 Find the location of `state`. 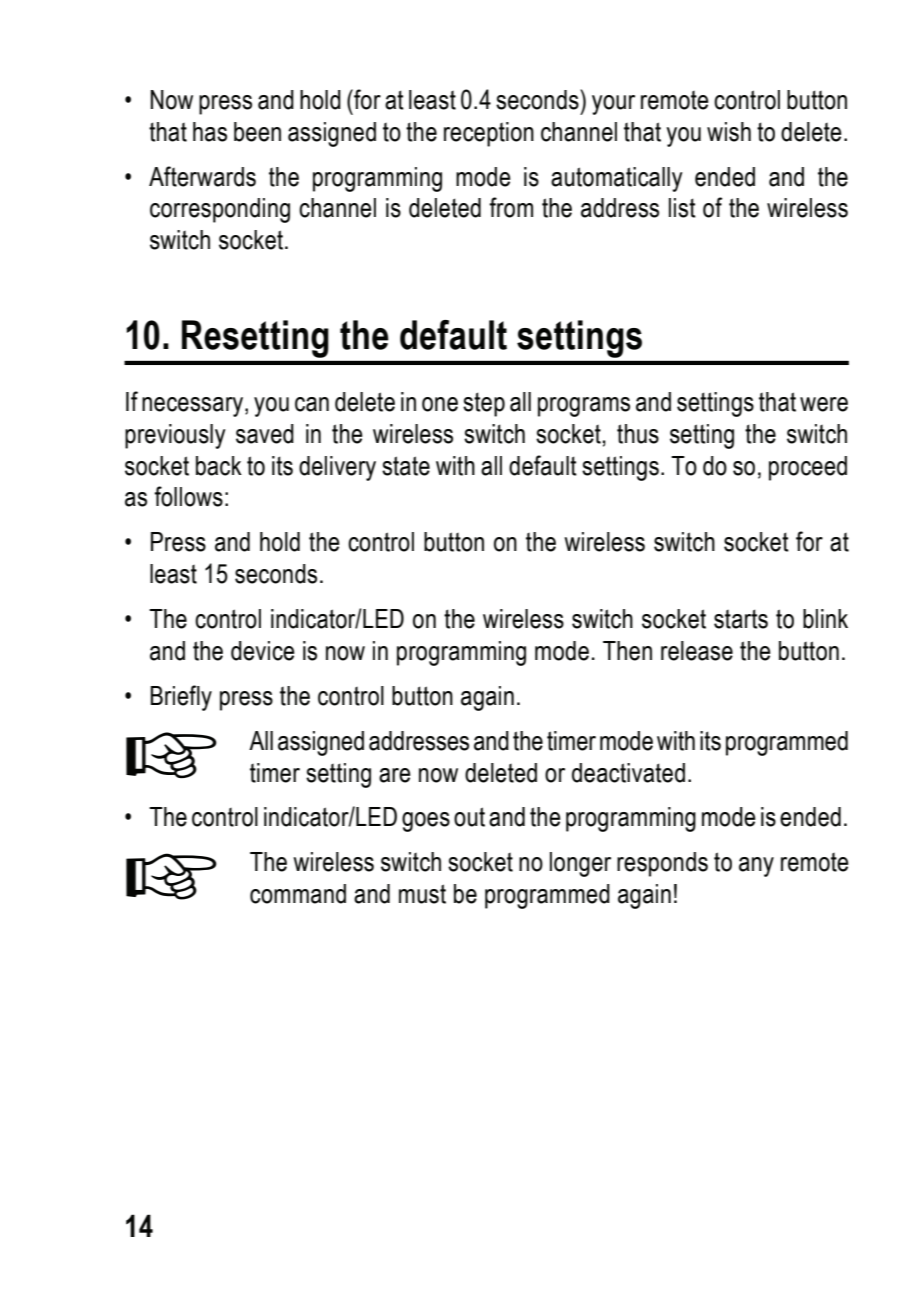

state is located at coordinates (406, 466).
